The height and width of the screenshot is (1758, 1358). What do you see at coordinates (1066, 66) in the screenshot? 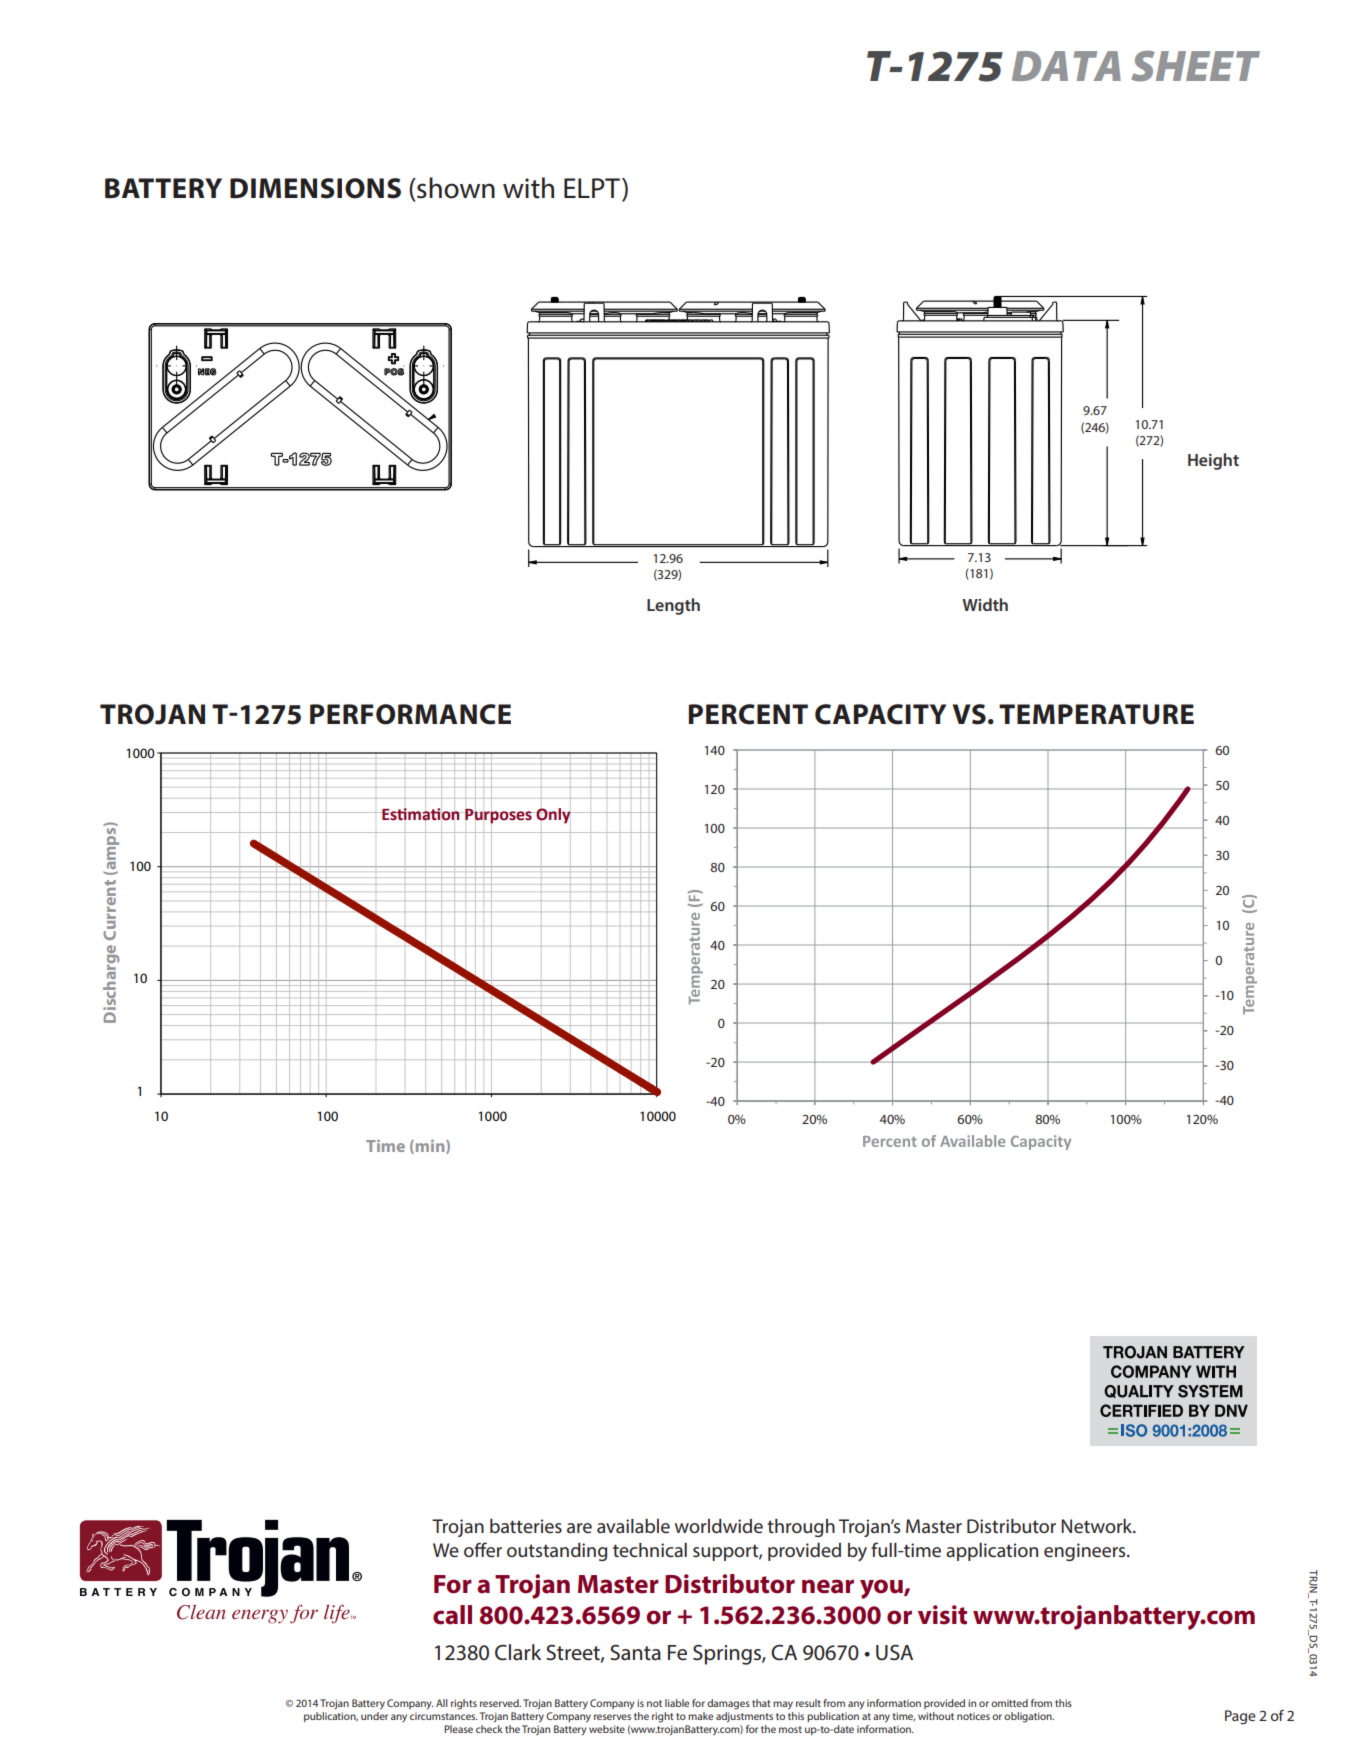
I see `DATA` at bounding box center [1066, 66].
